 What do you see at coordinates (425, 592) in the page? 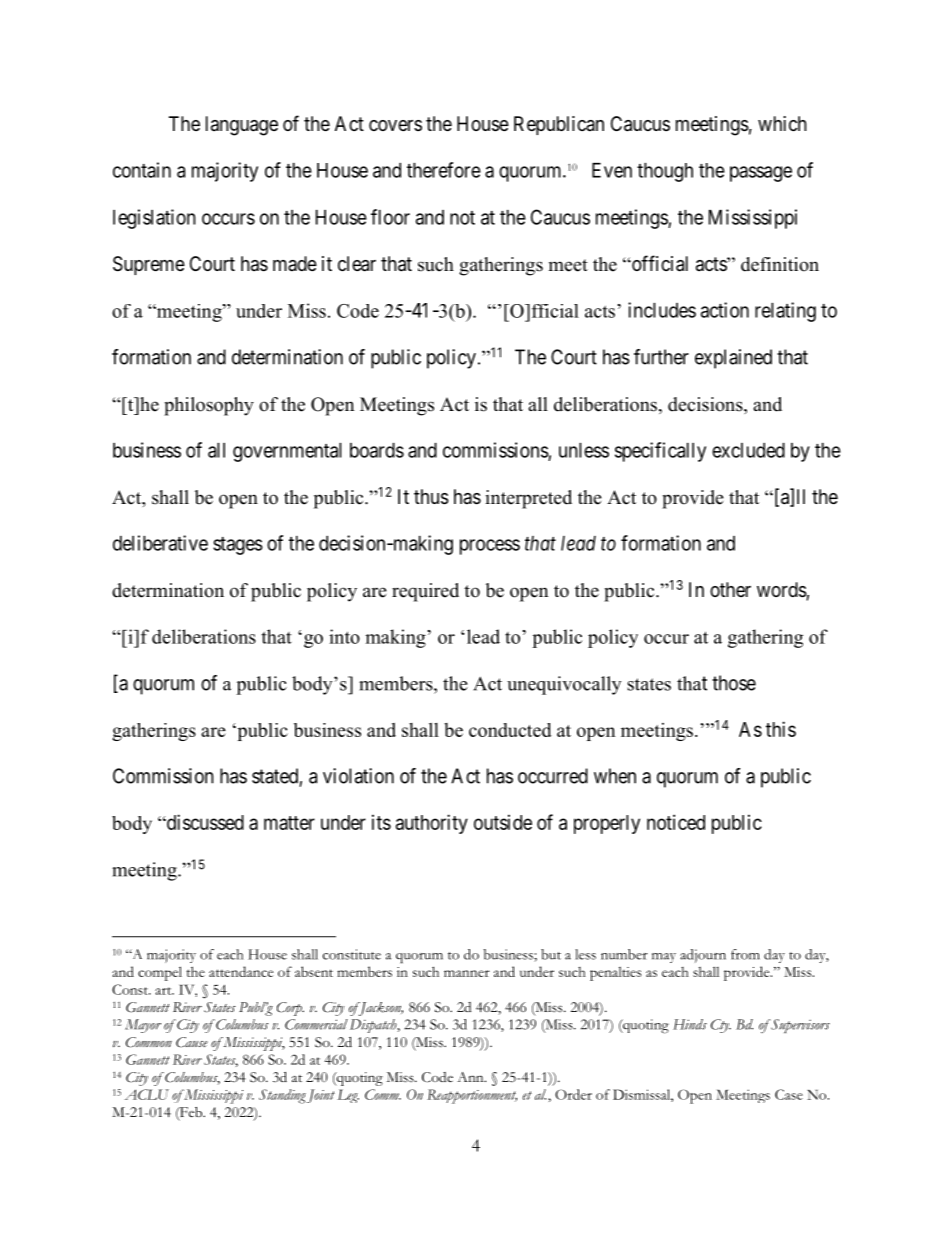
I see `required` at bounding box center [425, 592].
